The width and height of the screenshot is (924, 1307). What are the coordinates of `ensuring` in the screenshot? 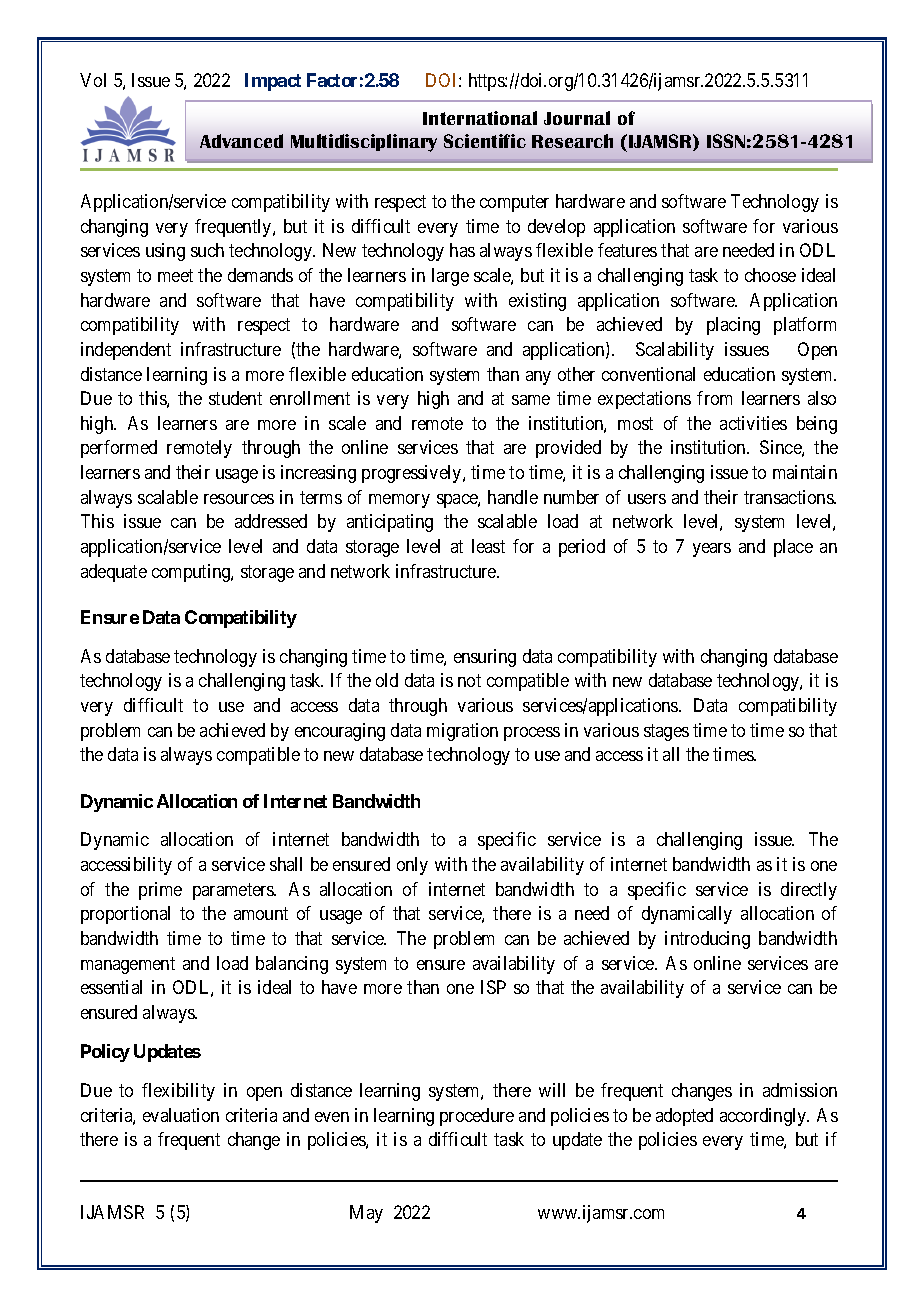 It's located at (485, 658).
